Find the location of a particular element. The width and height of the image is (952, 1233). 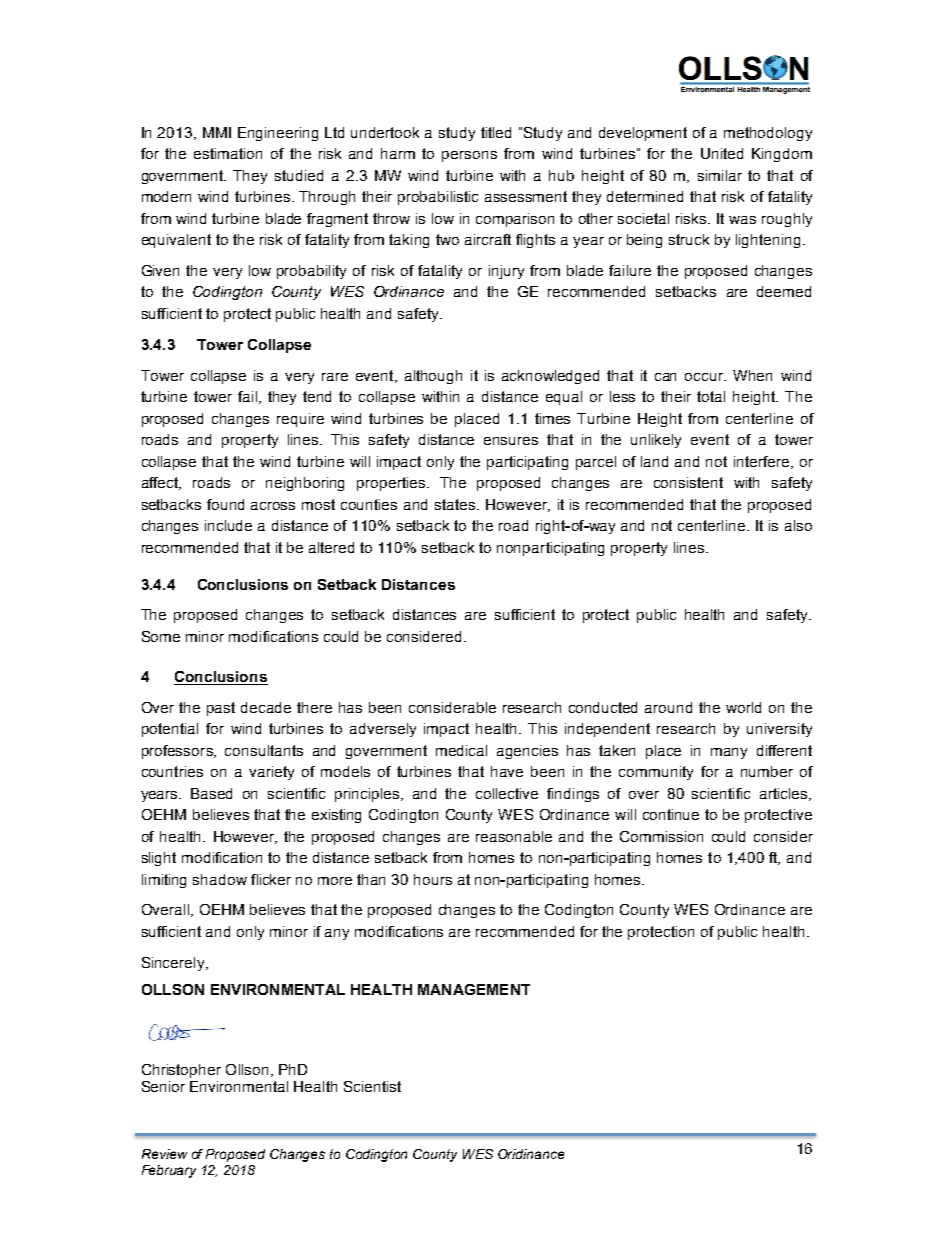

ensures is located at coordinates (511, 441).
